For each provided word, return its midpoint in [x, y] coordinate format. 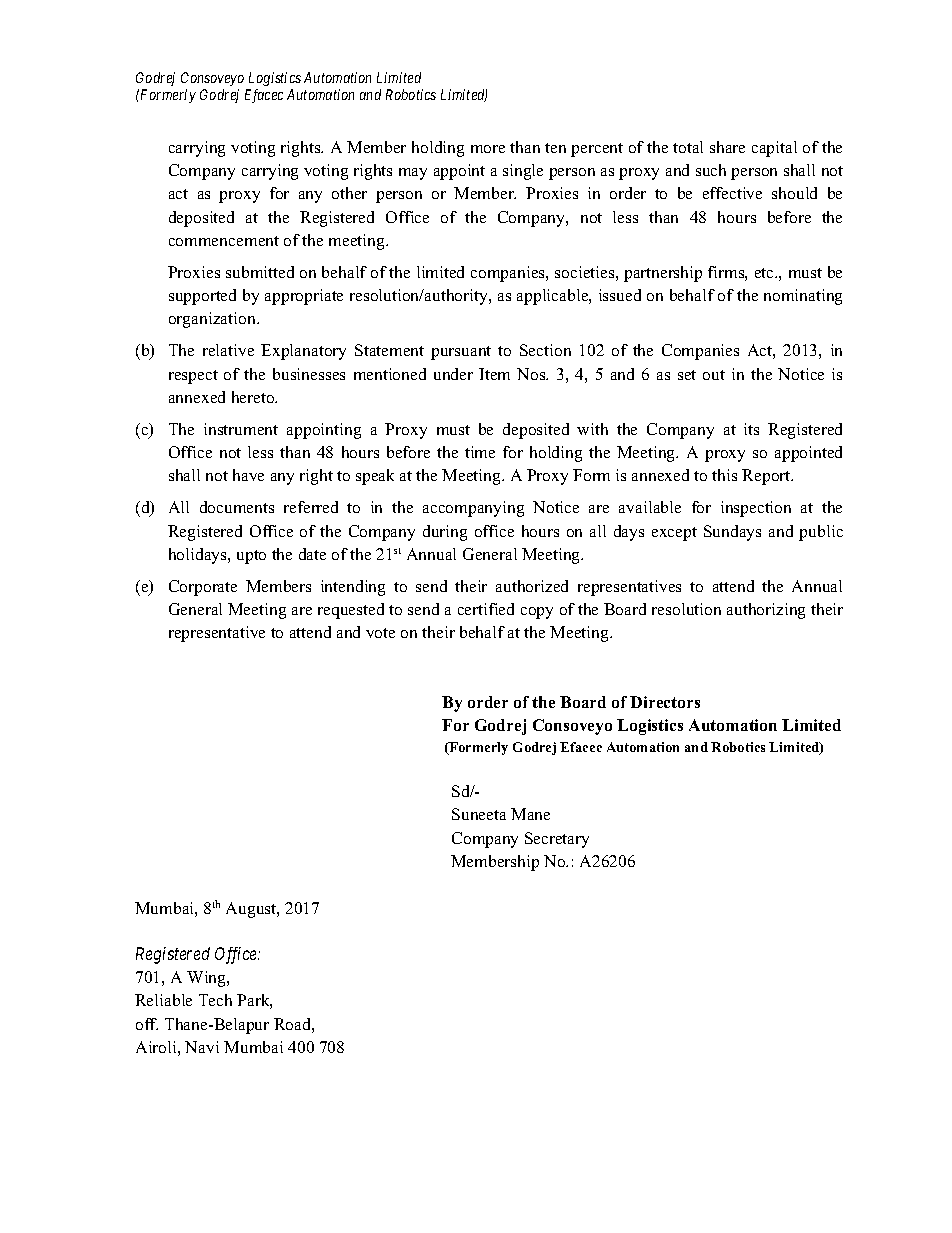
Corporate [203, 588]
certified [486, 609]
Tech [215, 1000]
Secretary [557, 840]
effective [732, 193]
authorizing [766, 611]
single [523, 172]
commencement [224, 241]
